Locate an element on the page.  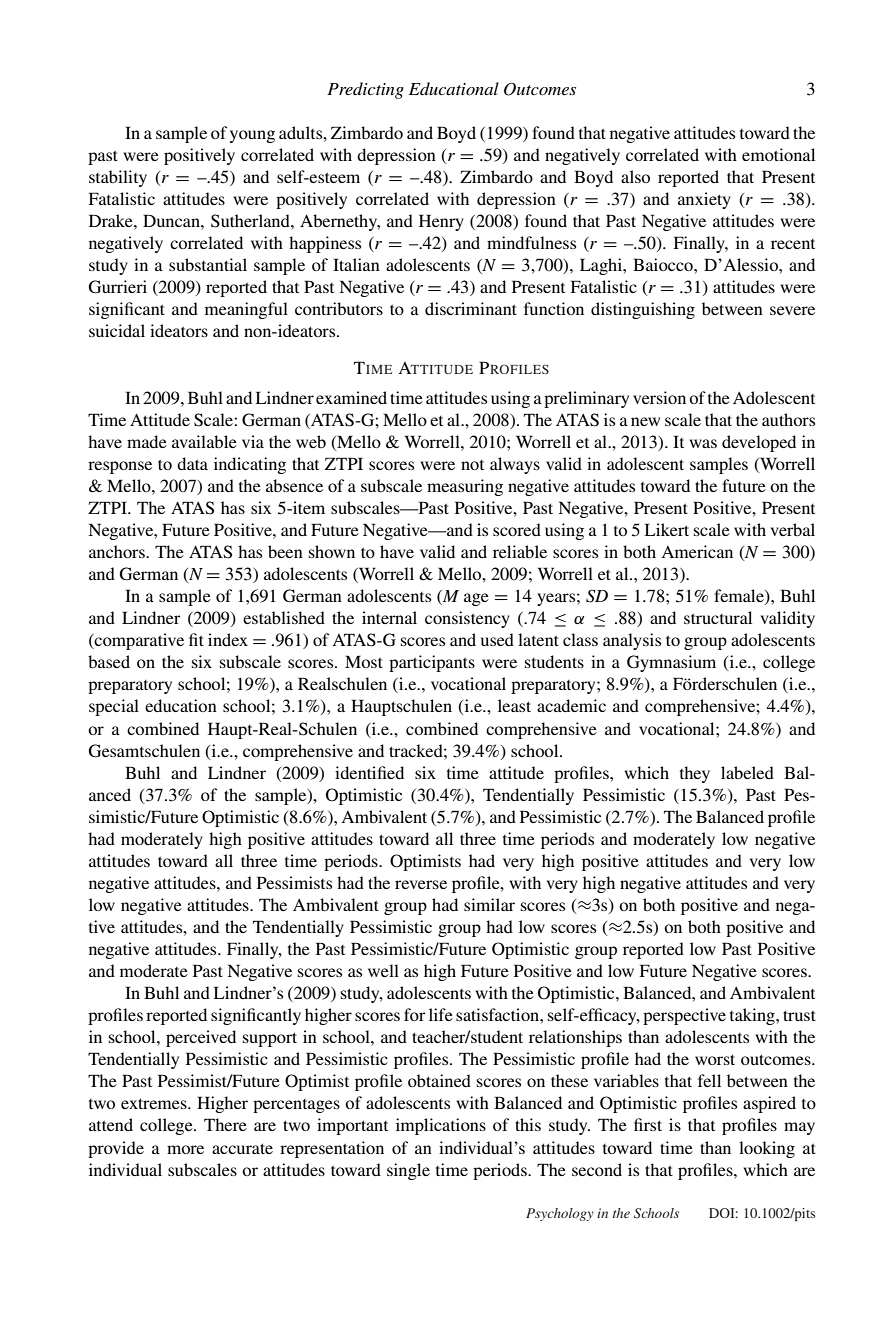
young is located at coordinates (252, 136).
